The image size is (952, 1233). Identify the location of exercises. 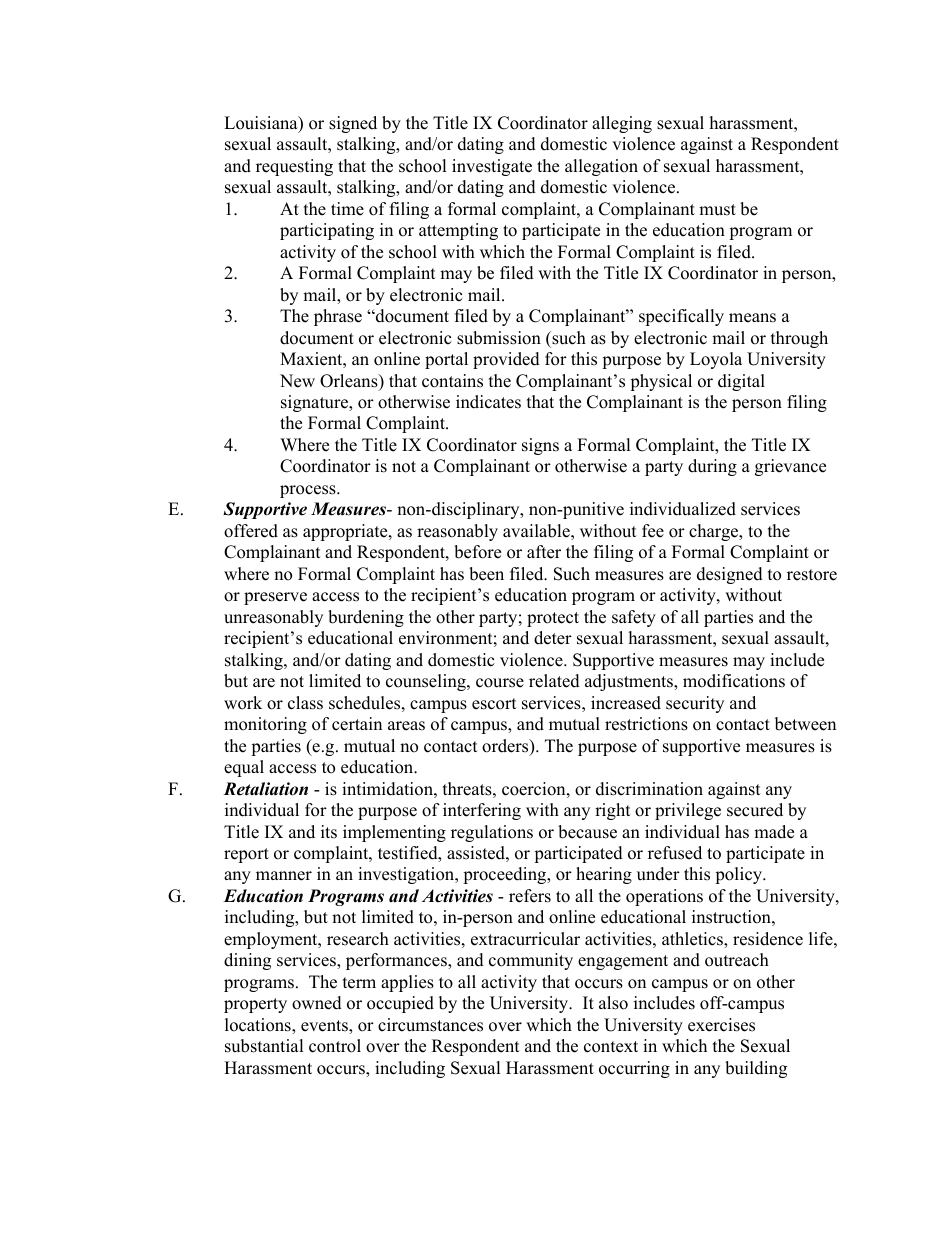
(721, 1025).
